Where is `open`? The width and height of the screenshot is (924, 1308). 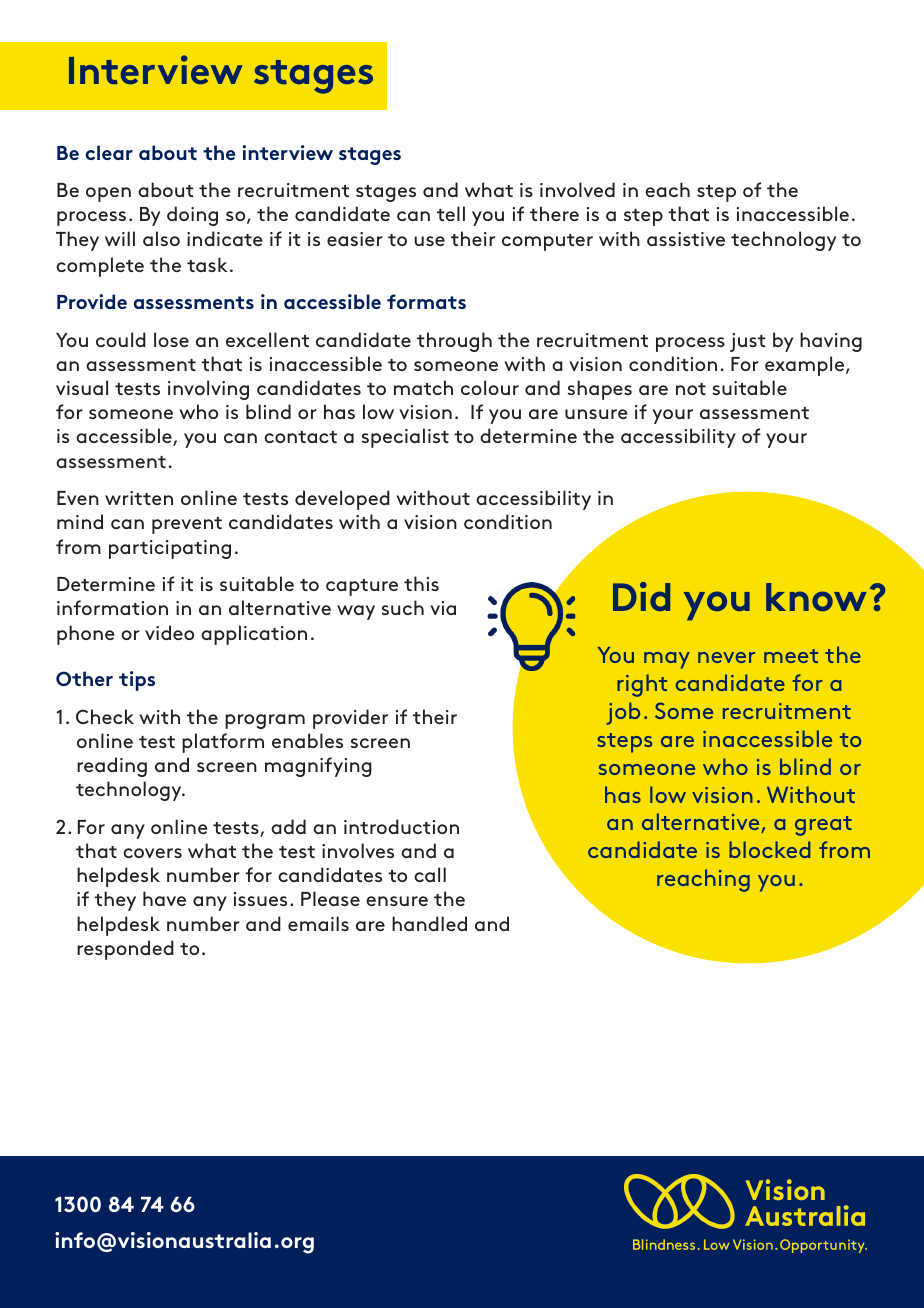
open is located at coordinates (108, 194).
